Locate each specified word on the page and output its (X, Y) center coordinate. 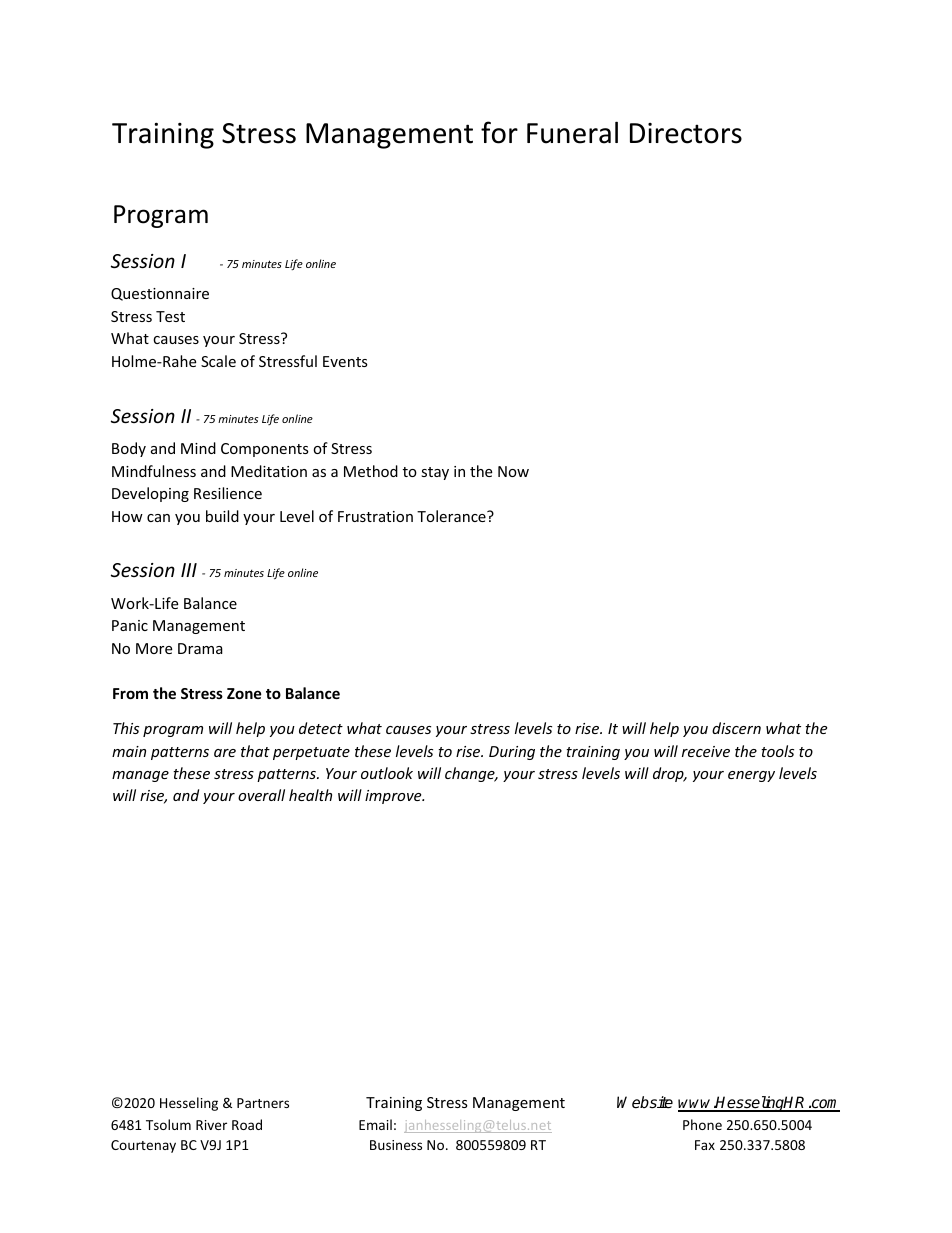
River (211, 1125)
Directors (686, 133)
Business (396, 1145)
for (499, 132)
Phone (702, 1124)
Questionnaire (160, 294)
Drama (200, 648)
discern (736, 728)
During (512, 753)
